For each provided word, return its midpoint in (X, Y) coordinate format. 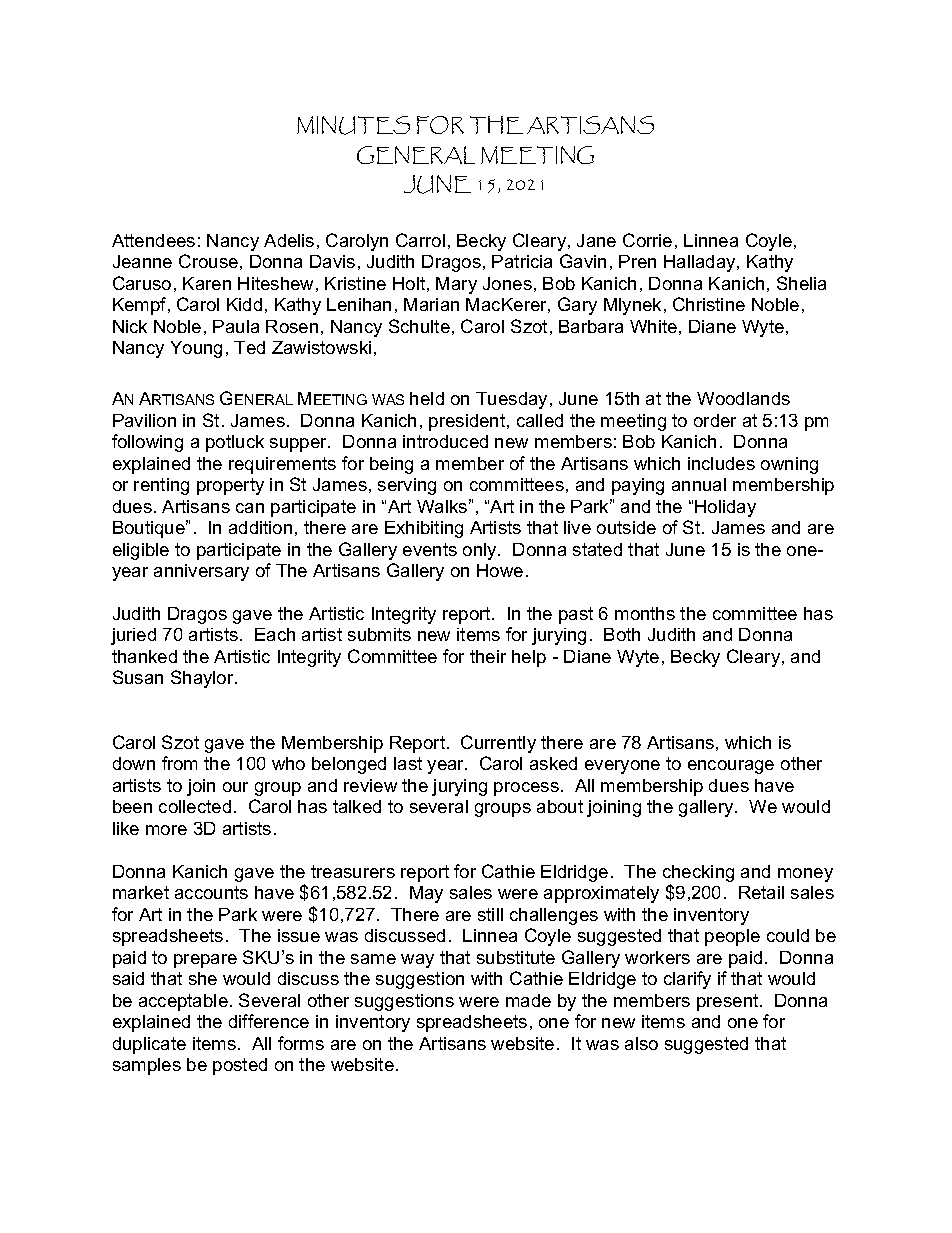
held (427, 398)
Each (275, 634)
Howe (500, 570)
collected (195, 806)
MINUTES (353, 125)
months (645, 613)
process (526, 789)
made (528, 1000)
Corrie (647, 240)
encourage (731, 767)
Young (196, 349)
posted (240, 1066)
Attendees (153, 240)
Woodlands (743, 398)
